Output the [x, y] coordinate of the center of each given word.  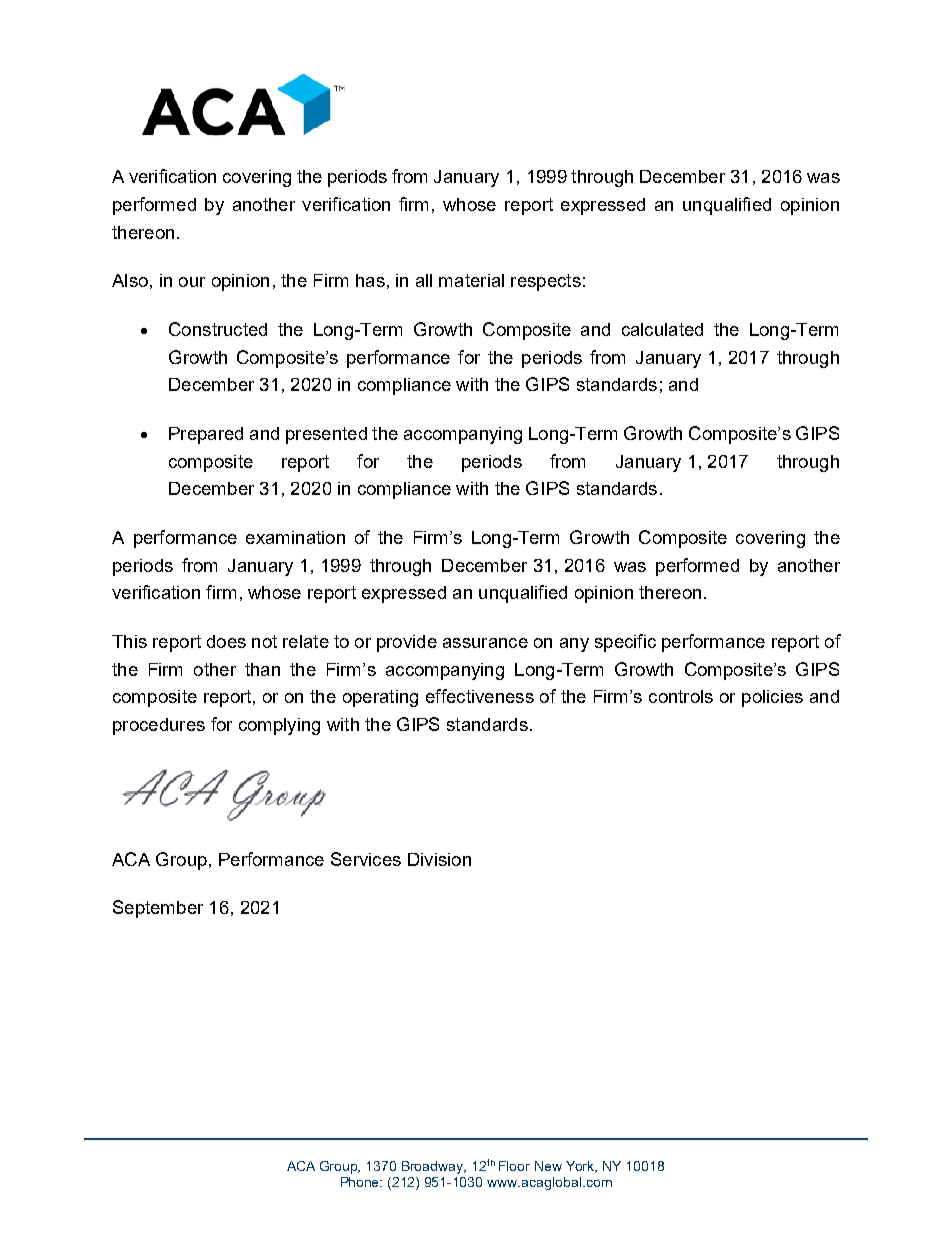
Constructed [218, 329]
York [581, 1167]
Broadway [434, 1167]
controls [681, 696]
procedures [159, 726]
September [158, 909]
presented [326, 435]
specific [625, 643]
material [471, 280]
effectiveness [480, 696]
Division [439, 859]
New [548, 1166]
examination [295, 537]
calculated [662, 329]
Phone [361, 1182]
